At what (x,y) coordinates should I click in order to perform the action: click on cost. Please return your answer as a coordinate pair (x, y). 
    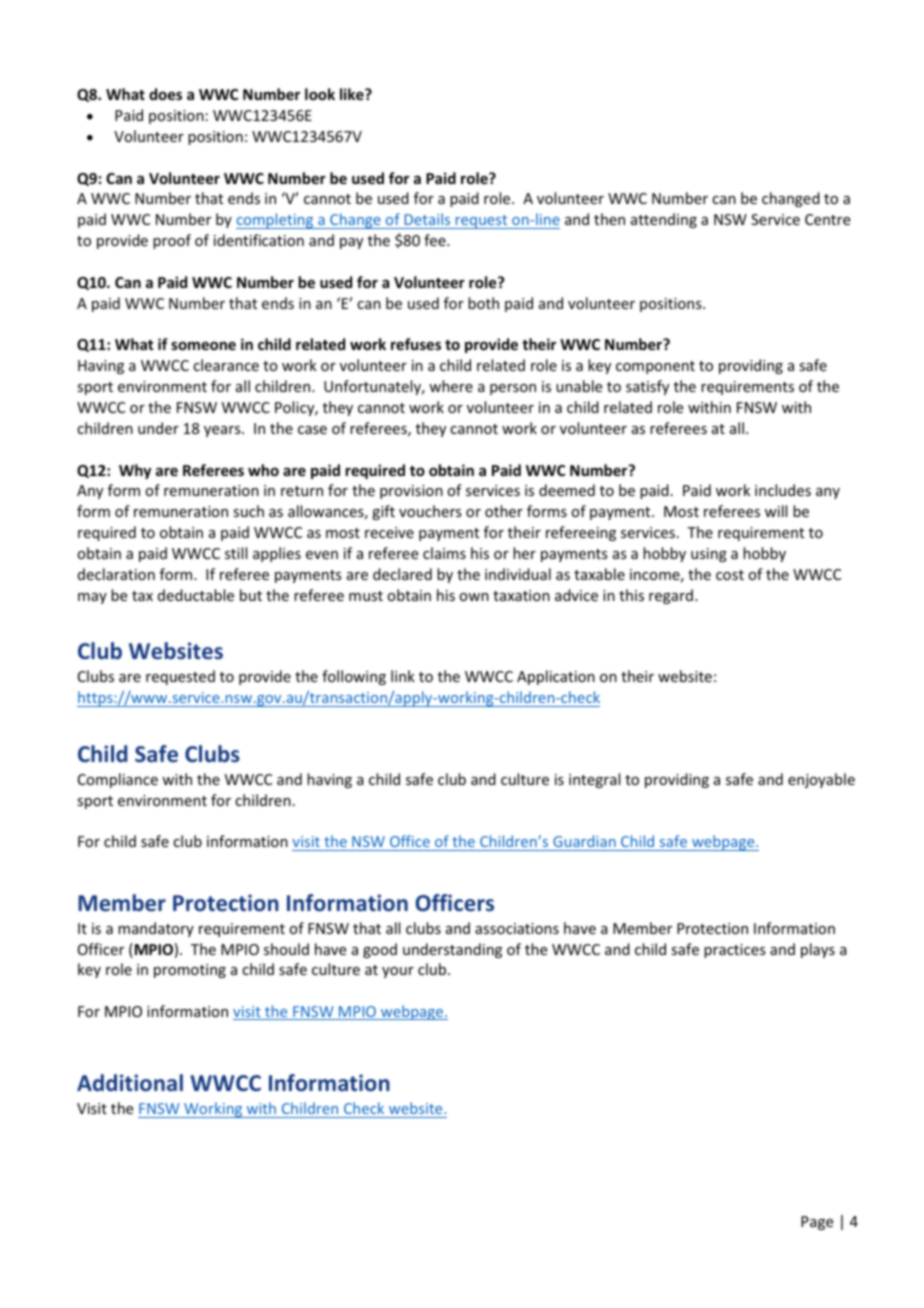
    Looking at the image, I should click on (730, 575).
